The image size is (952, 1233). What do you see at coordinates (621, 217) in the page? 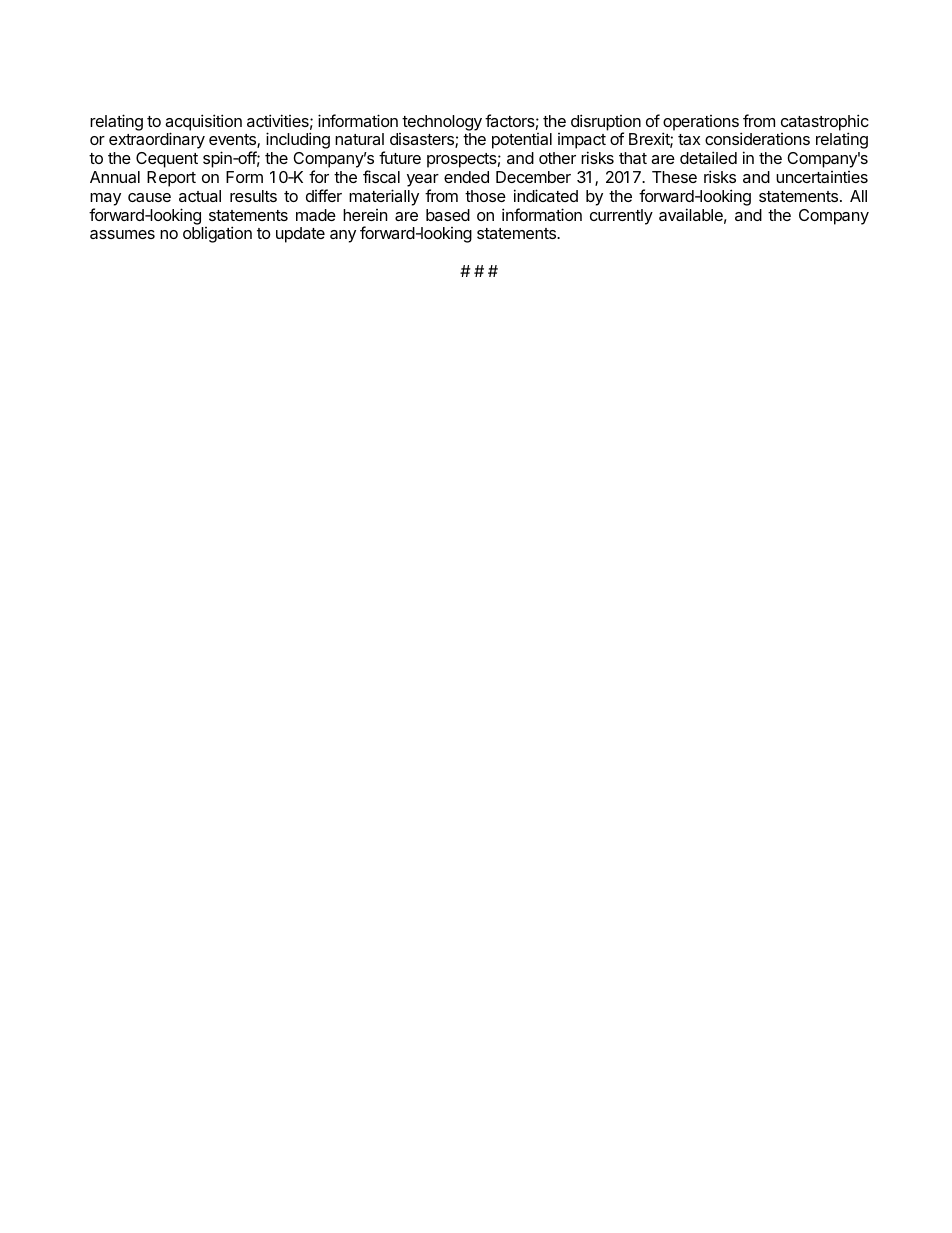
I see `currently` at bounding box center [621, 217].
